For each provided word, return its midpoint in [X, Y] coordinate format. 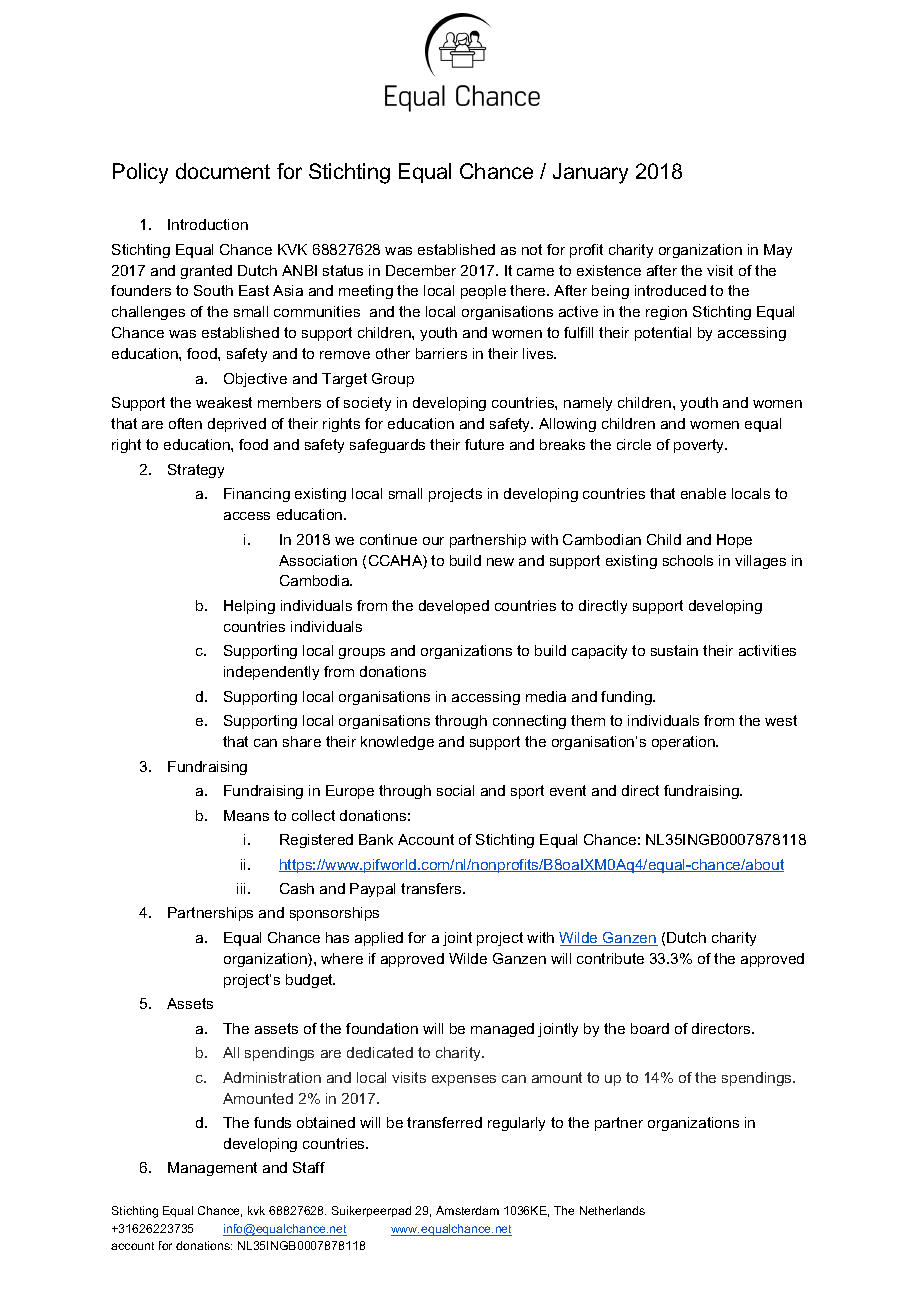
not [532, 249]
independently [271, 673]
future [484, 444]
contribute [610, 958]
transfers [432, 888]
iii [241, 888]
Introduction [208, 224]
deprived [237, 425]
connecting [529, 722]
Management [212, 1169]
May [778, 251]
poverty [700, 446]
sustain [674, 650]
